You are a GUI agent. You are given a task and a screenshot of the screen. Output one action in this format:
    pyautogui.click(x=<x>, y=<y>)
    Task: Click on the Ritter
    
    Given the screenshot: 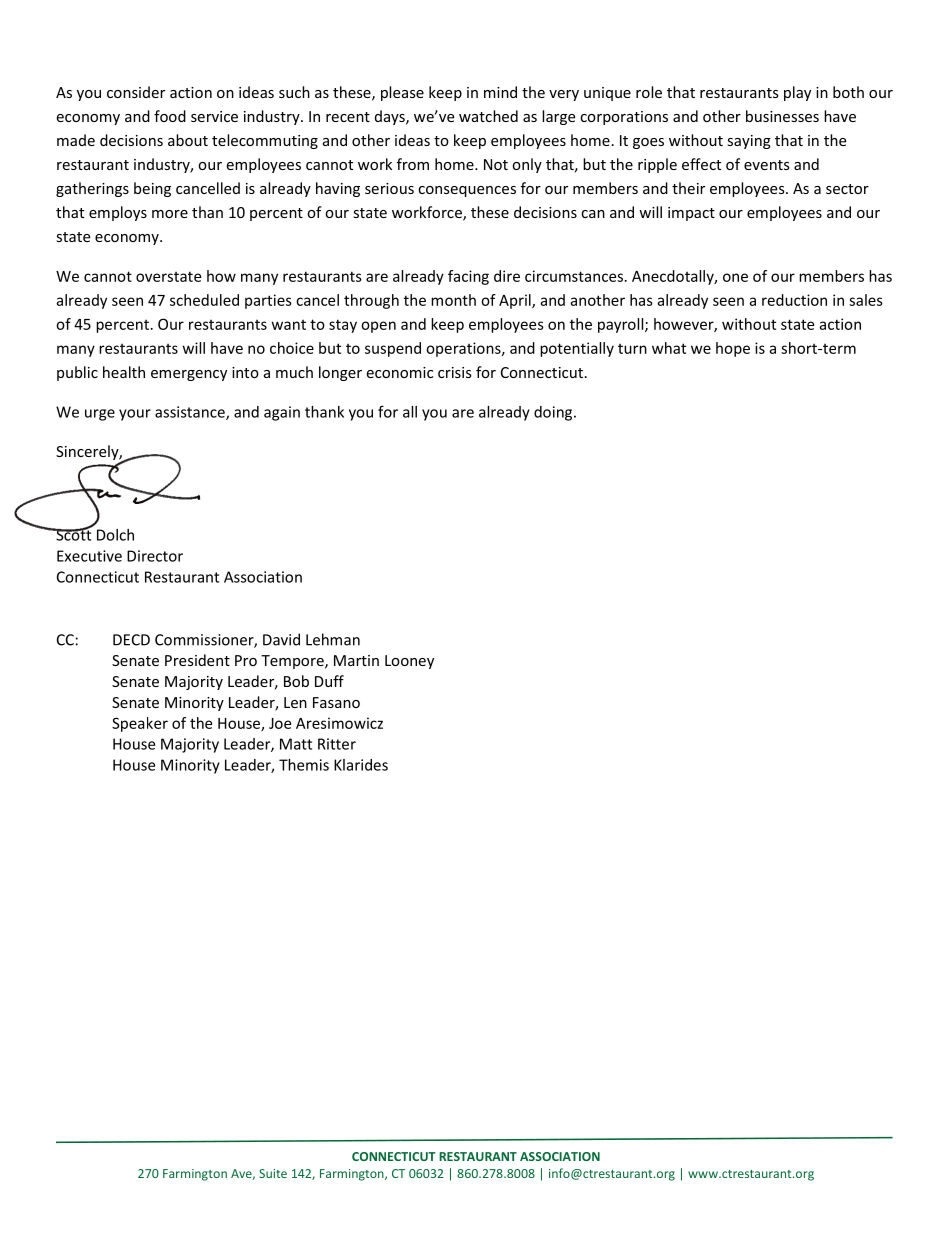 What is the action you would take?
    pyautogui.click(x=337, y=744)
